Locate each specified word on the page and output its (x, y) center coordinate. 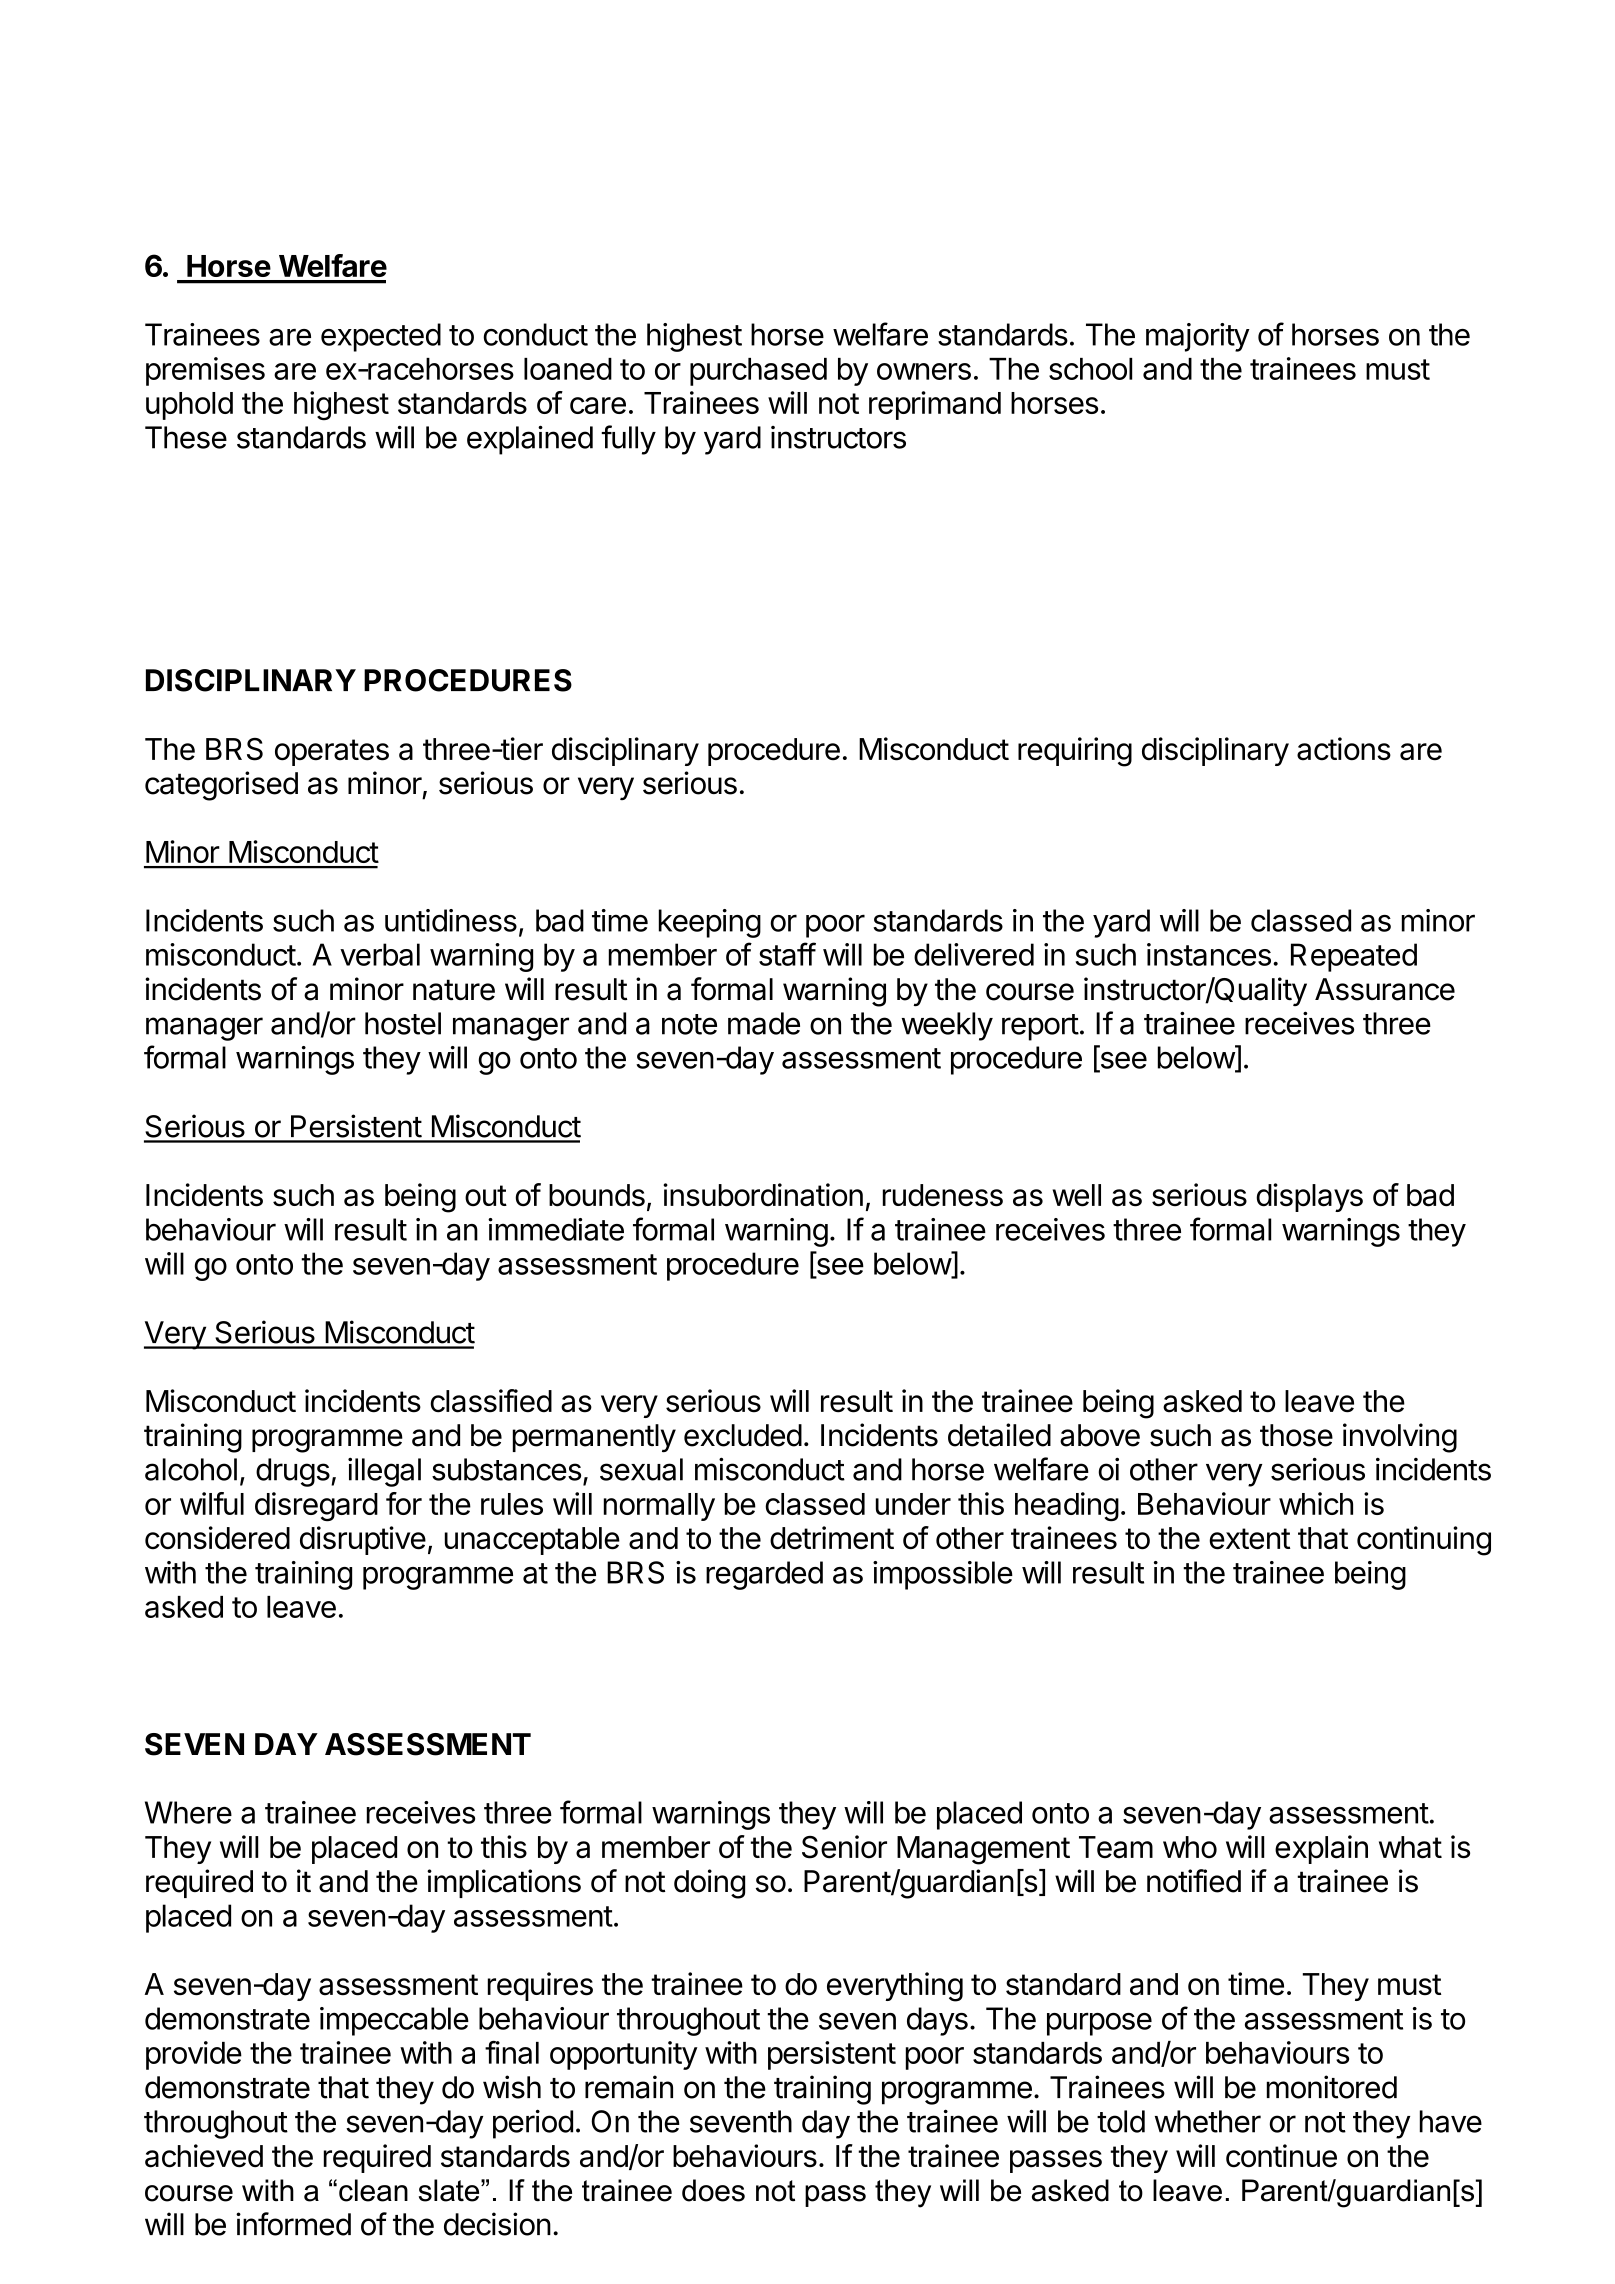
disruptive (363, 1540)
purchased (758, 372)
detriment (832, 1538)
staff (787, 954)
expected (381, 337)
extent (1249, 1539)
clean (373, 2190)
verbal (380, 954)
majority (1198, 337)
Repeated (1354, 957)
